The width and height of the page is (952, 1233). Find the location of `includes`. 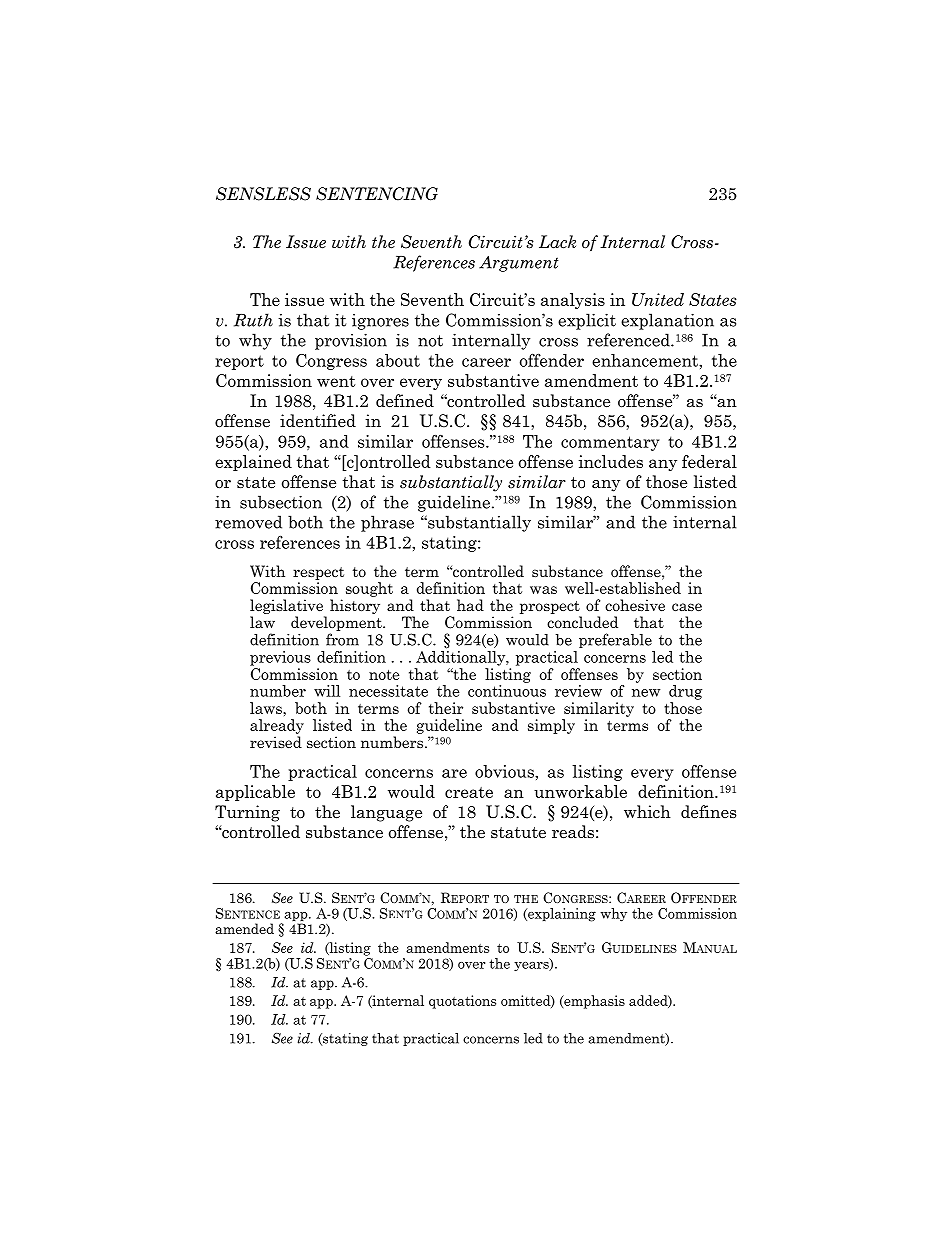

includes is located at coordinates (611, 461).
